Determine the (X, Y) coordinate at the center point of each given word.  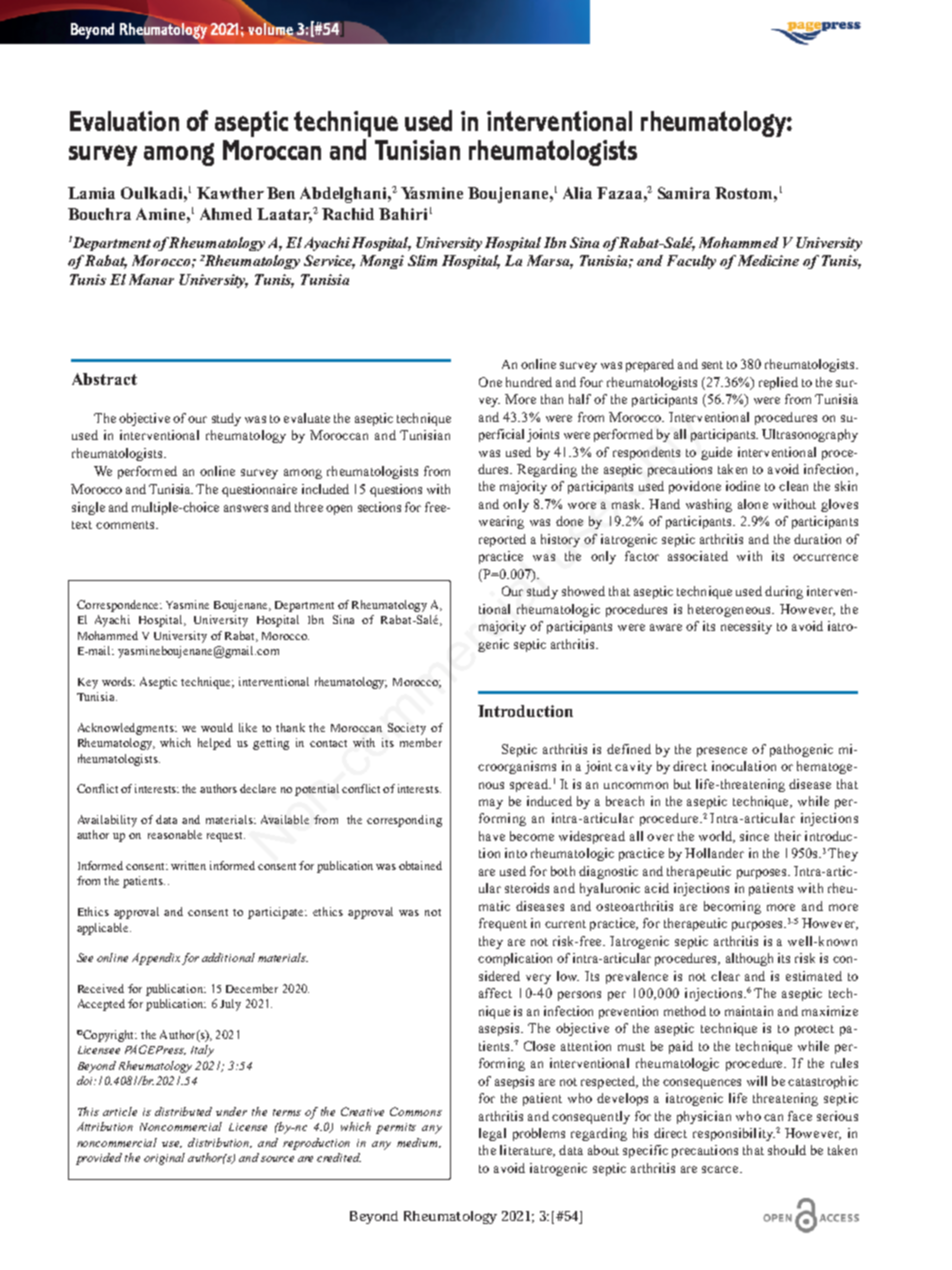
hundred (529, 382)
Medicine (768, 260)
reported (502, 540)
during (784, 592)
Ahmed (226, 214)
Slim (422, 260)
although (749, 959)
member (421, 742)
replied (778, 383)
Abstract (104, 379)
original (164, 1159)
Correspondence (119, 606)
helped (214, 744)
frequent (503, 924)
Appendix (156, 959)
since (754, 836)
